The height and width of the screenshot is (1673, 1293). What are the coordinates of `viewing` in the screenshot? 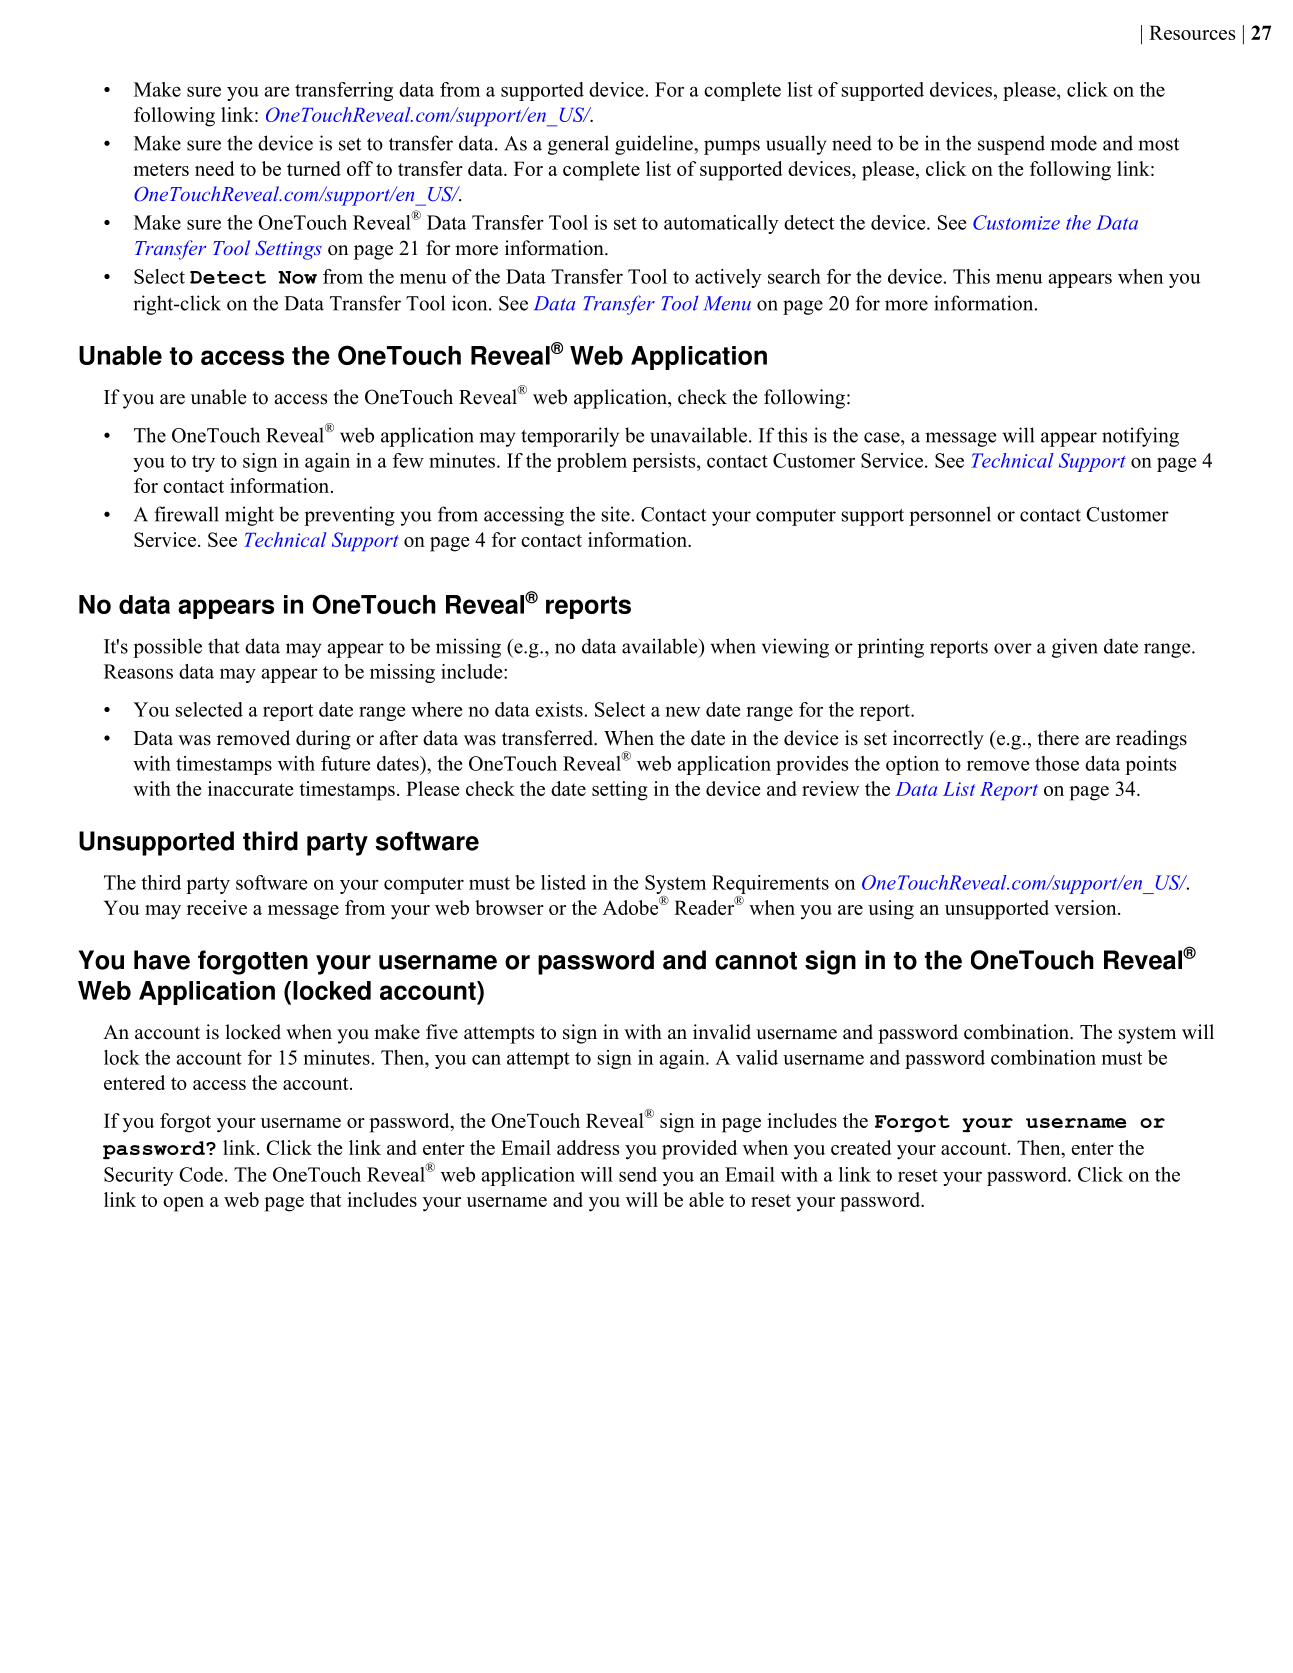 It's located at (795, 648).
